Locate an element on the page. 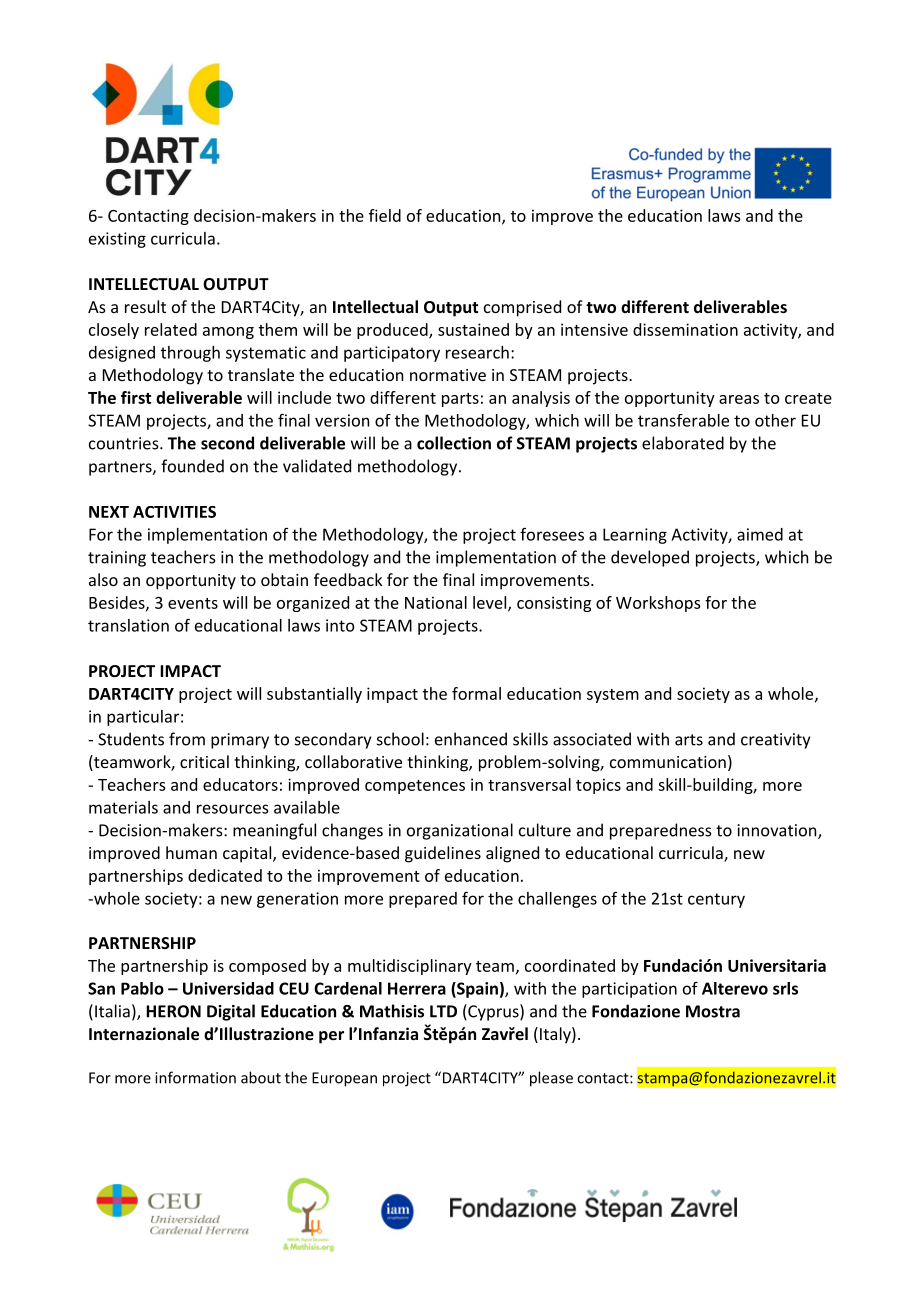 The height and width of the image is (1308, 924). dissemination is located at coordinates (685, 329).
